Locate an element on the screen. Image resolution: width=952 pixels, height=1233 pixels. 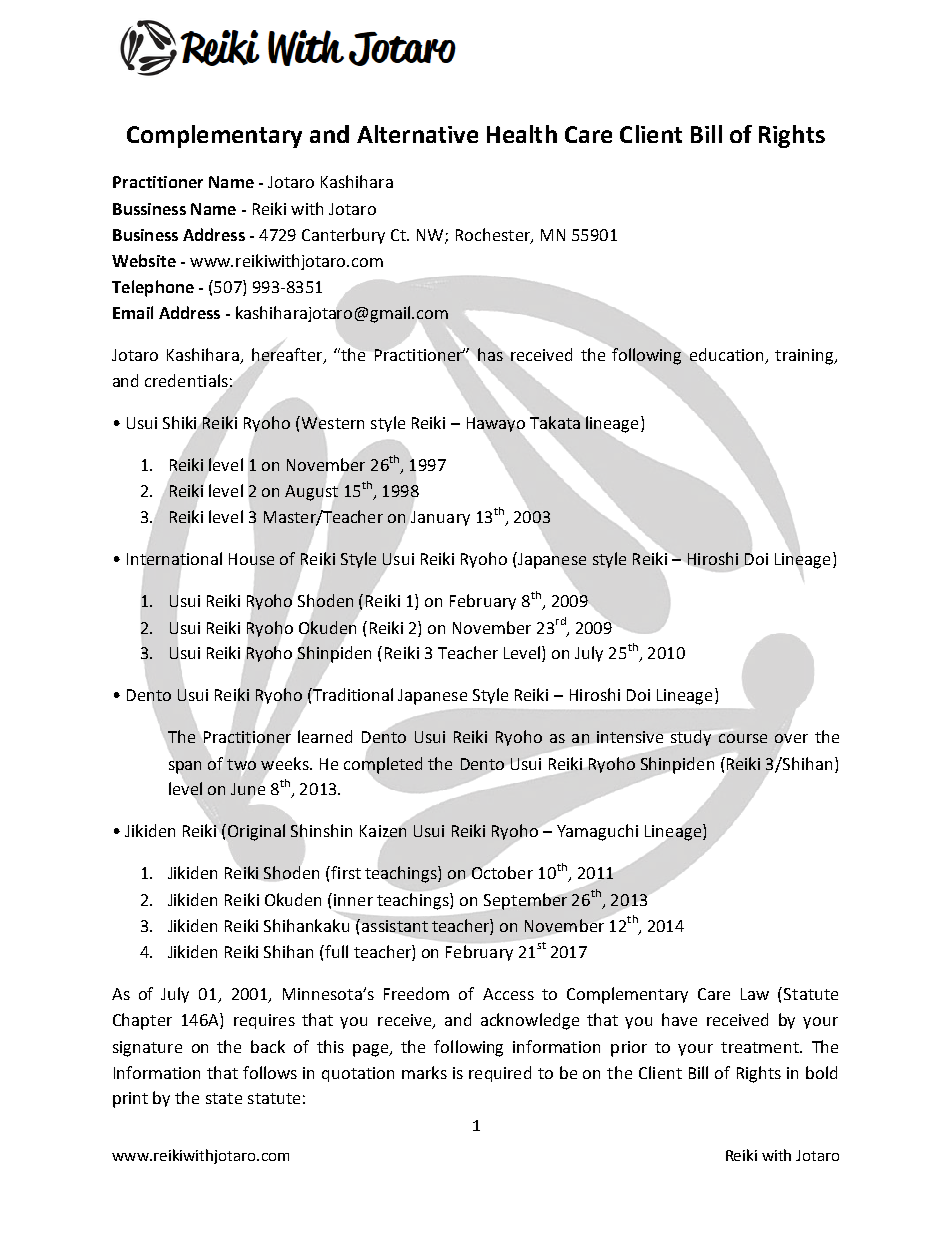
House is located at coordinates (251, 559).
